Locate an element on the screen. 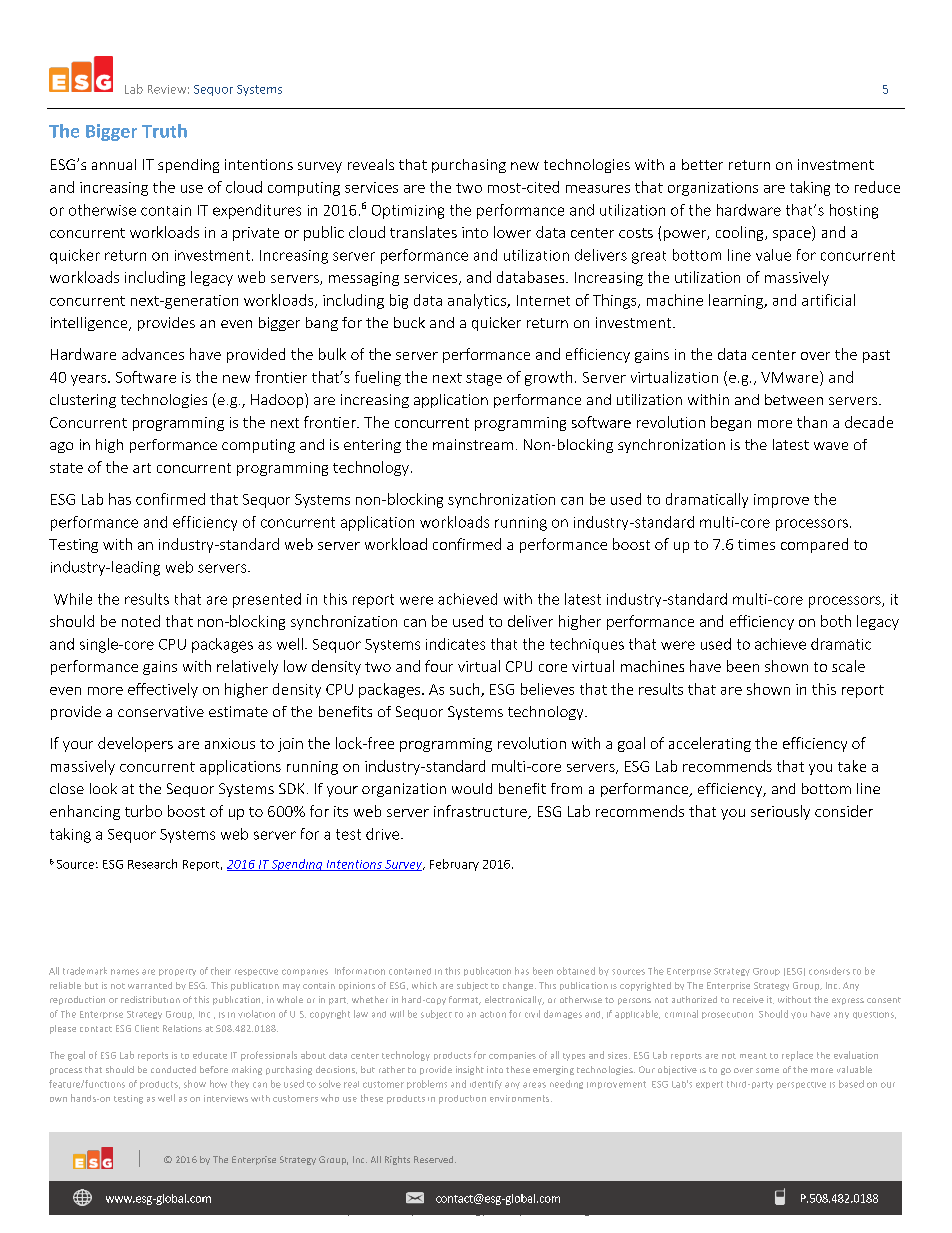  annual is located at coordinates (114, 164).
